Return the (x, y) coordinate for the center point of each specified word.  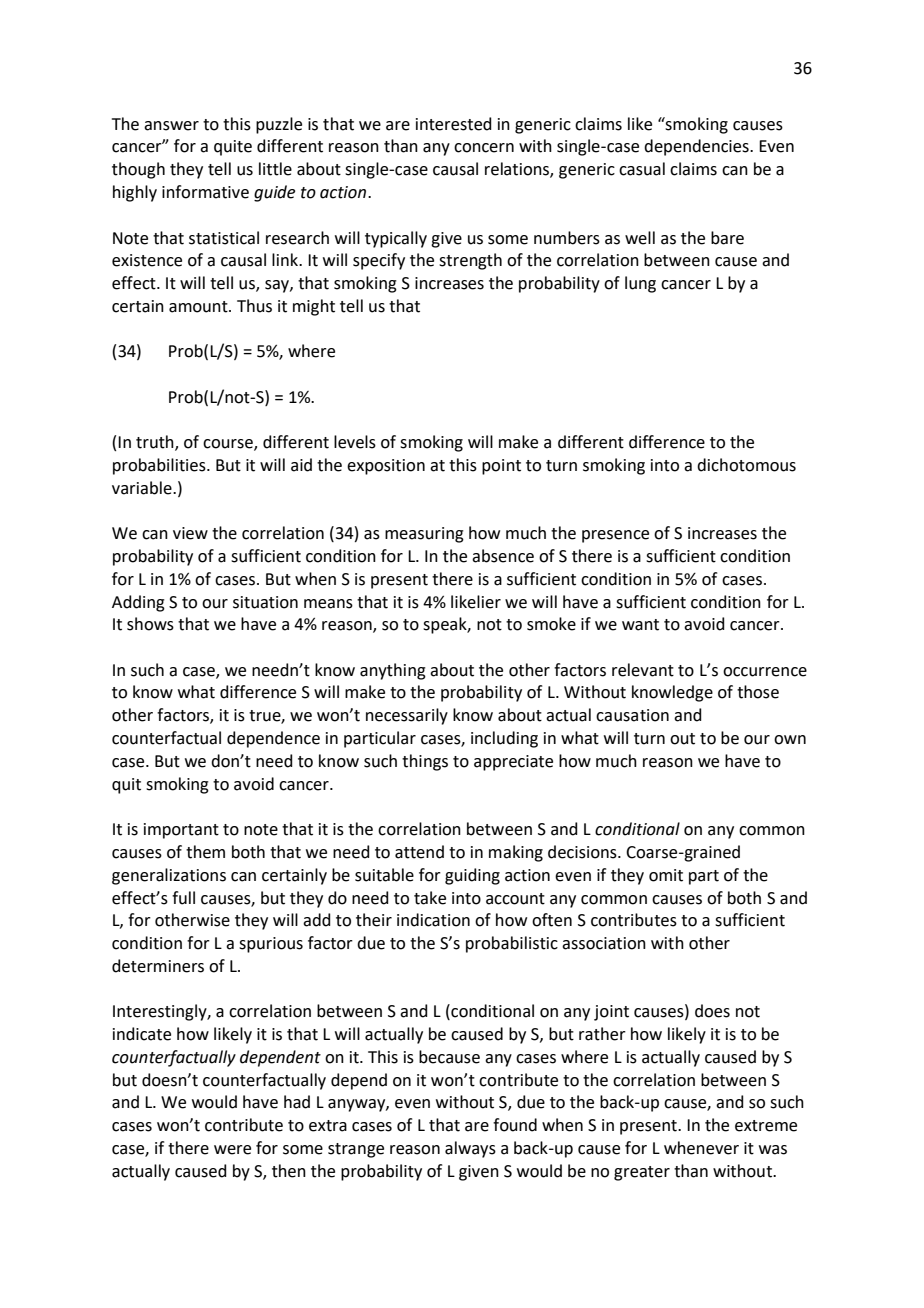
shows (150, 624)
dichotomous (746, 465)
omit (666, 875)
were (232, 1150)
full (183, 898)
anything (393, 671)
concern (484, 148)
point (501, 467)
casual (642, 169)
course (229, 445)
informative (205, 192)
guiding (472, 876)
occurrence (765, 672)
